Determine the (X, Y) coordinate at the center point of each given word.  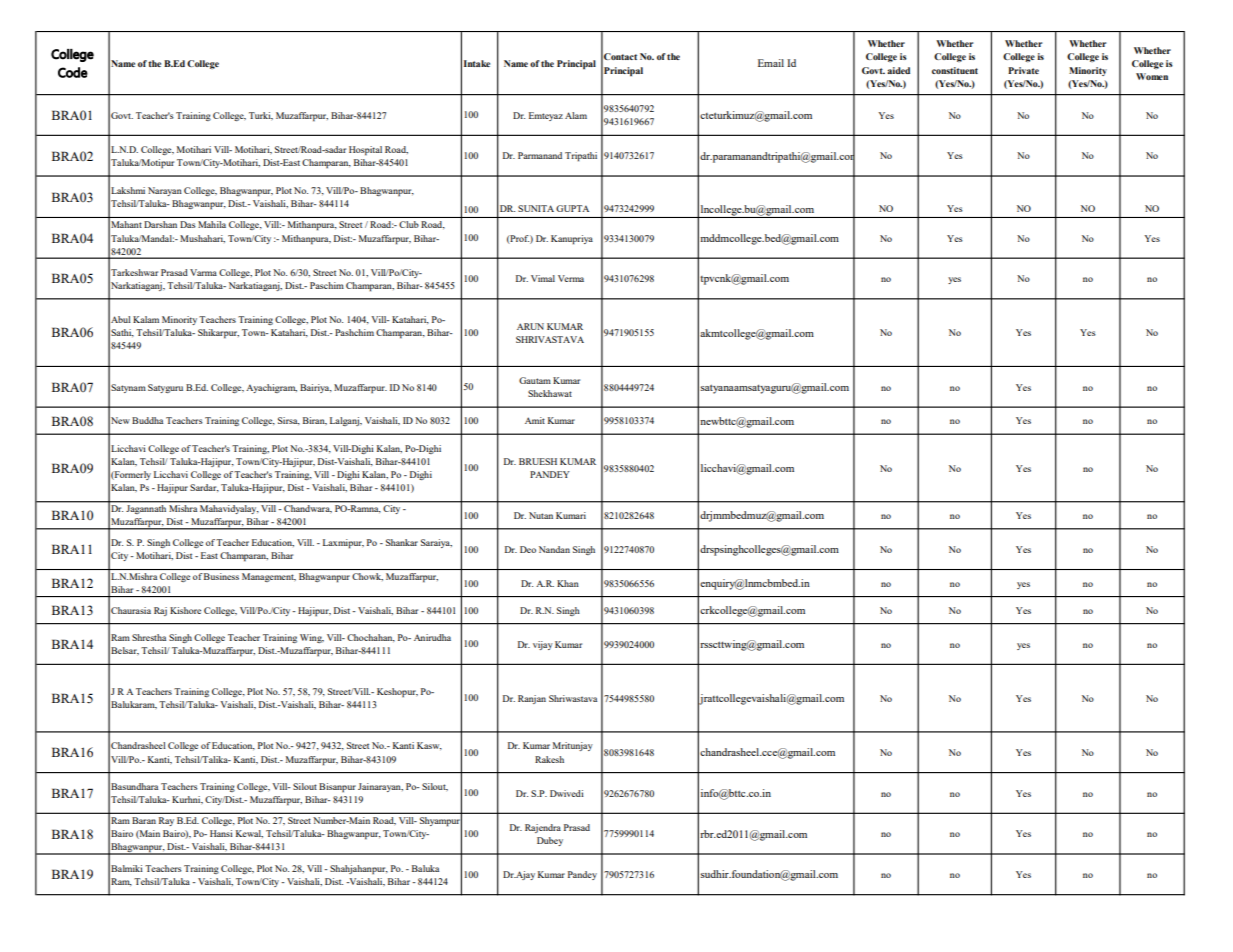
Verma (571, 278)
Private (1023, 70)
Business (221, 576)
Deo (528, 549)
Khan (568, 583)
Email (771, 63)
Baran (144, 820)
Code (73, 72)
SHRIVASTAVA (550, 339)
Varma (203, 272)
